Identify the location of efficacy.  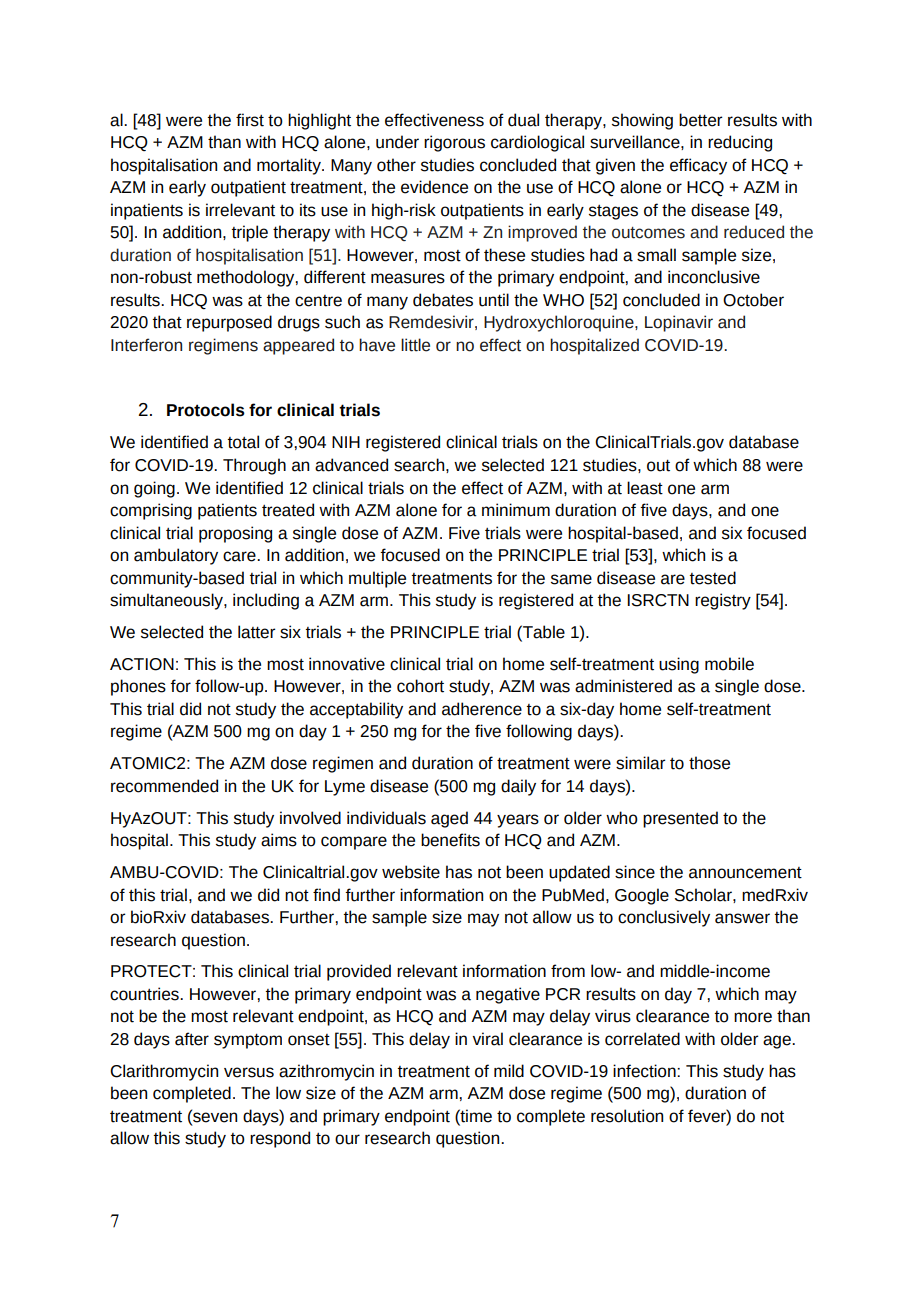
(698, 166).
